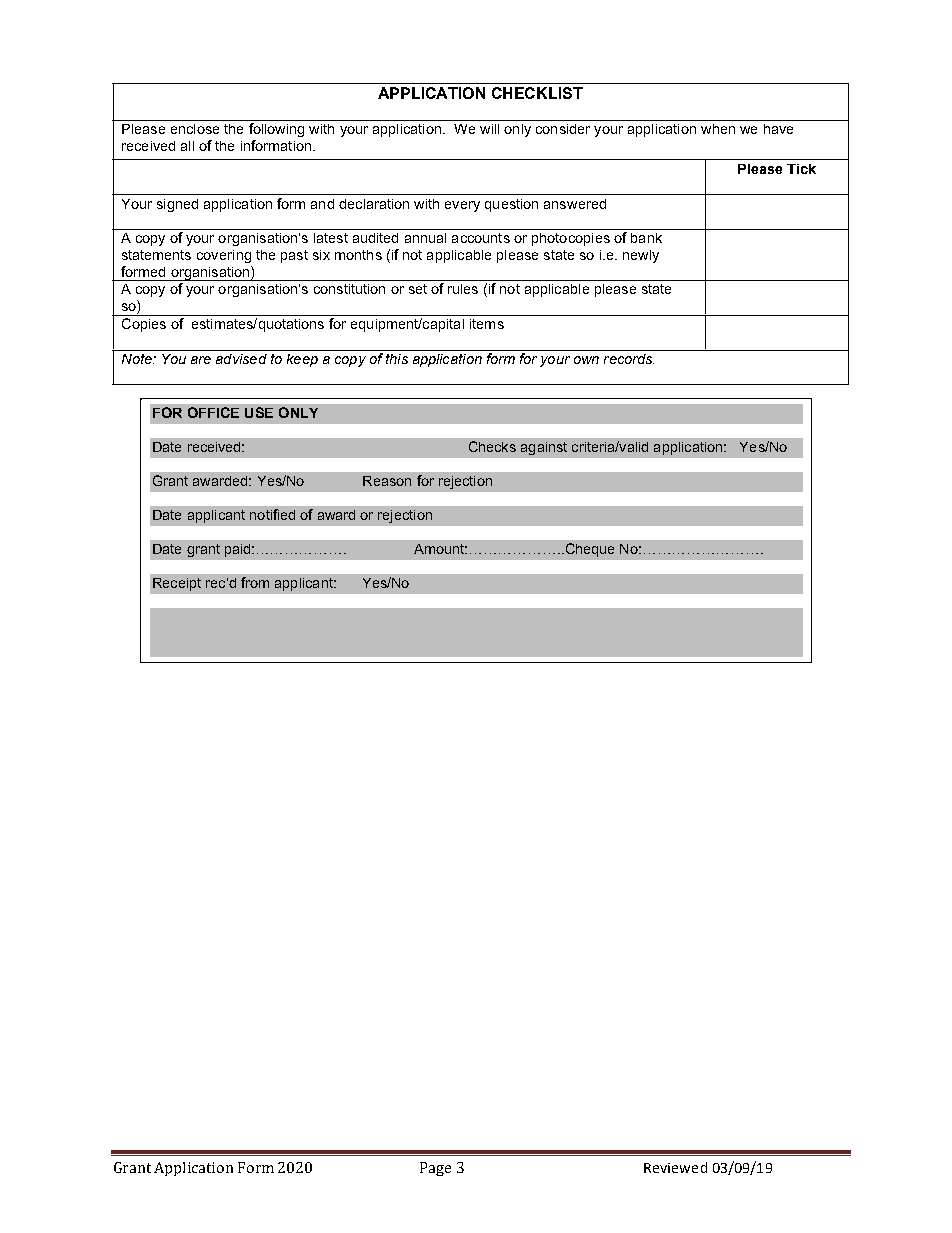 The width and height of the document is (952, 1233). What do you see at coordinates (718, 129) in the document?
I see `when` at bounding box center [718, 129].
